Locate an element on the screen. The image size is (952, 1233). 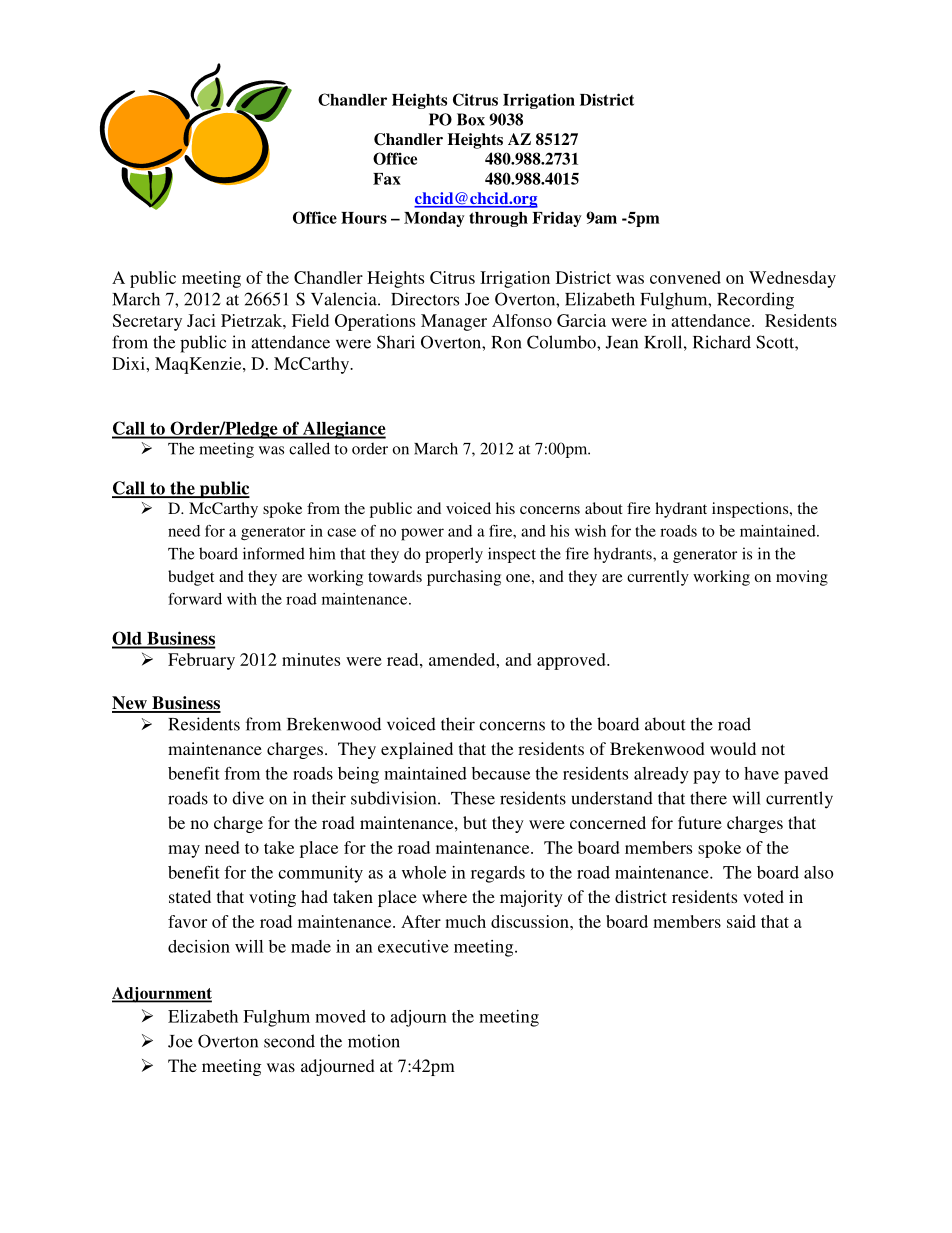
Fax is located at coordinates (387, 179).
